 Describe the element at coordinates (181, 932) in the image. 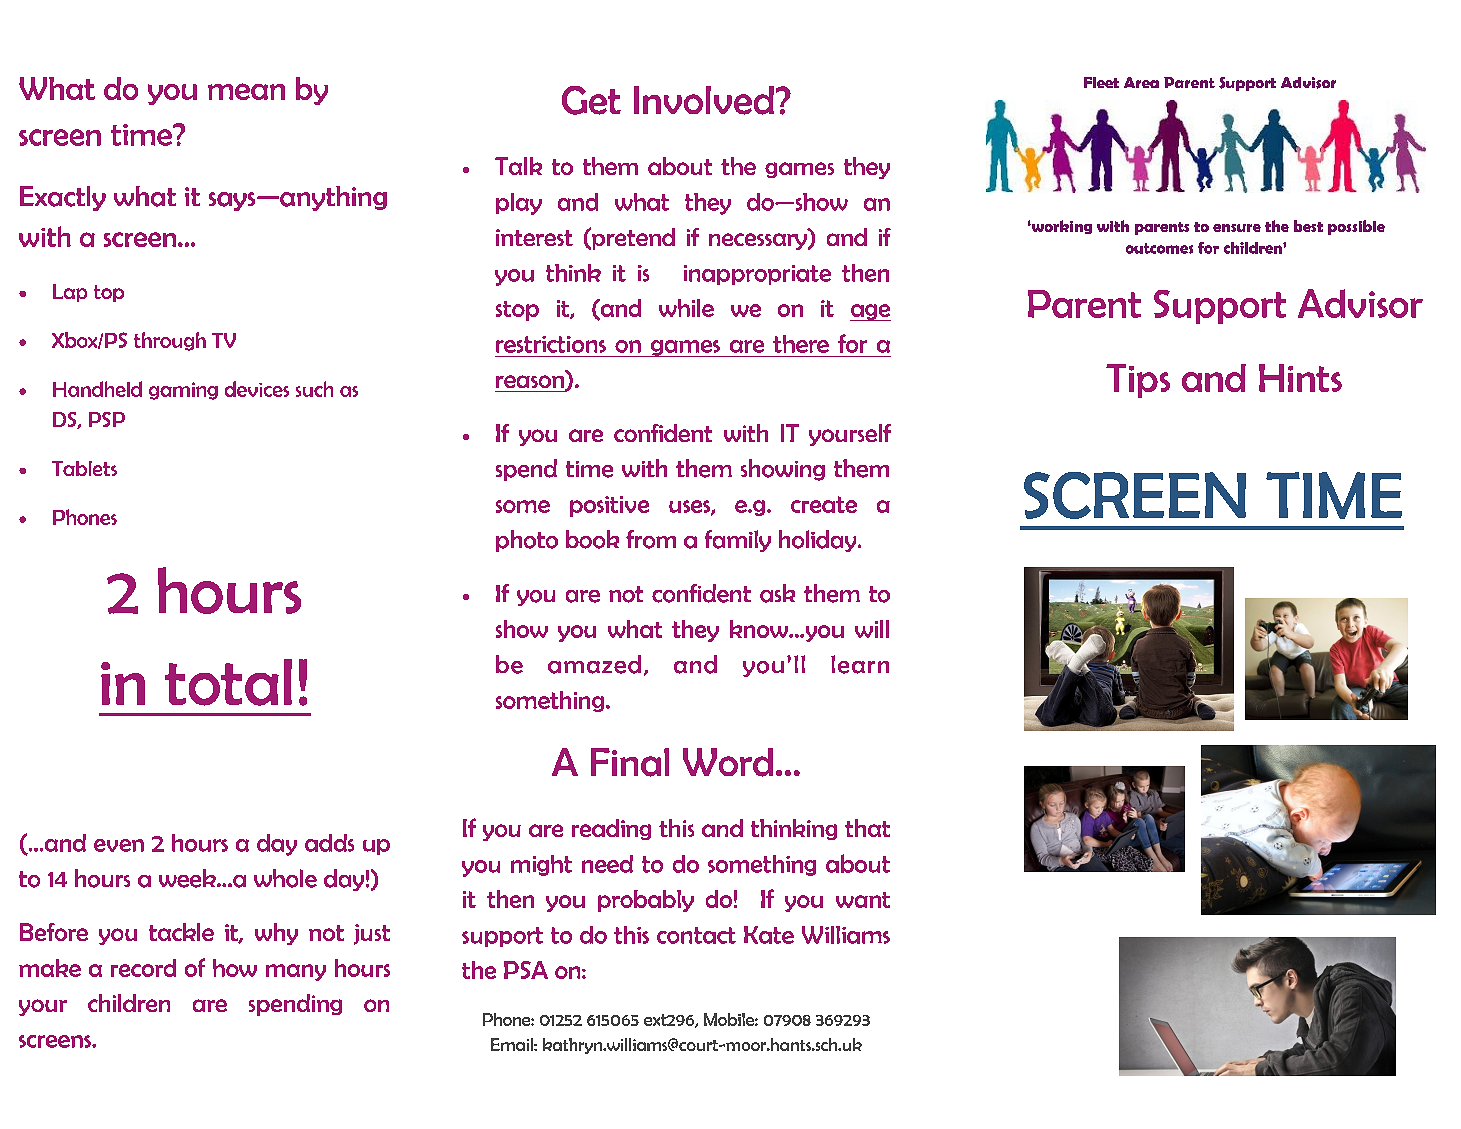

I see `tackle` at that location.
